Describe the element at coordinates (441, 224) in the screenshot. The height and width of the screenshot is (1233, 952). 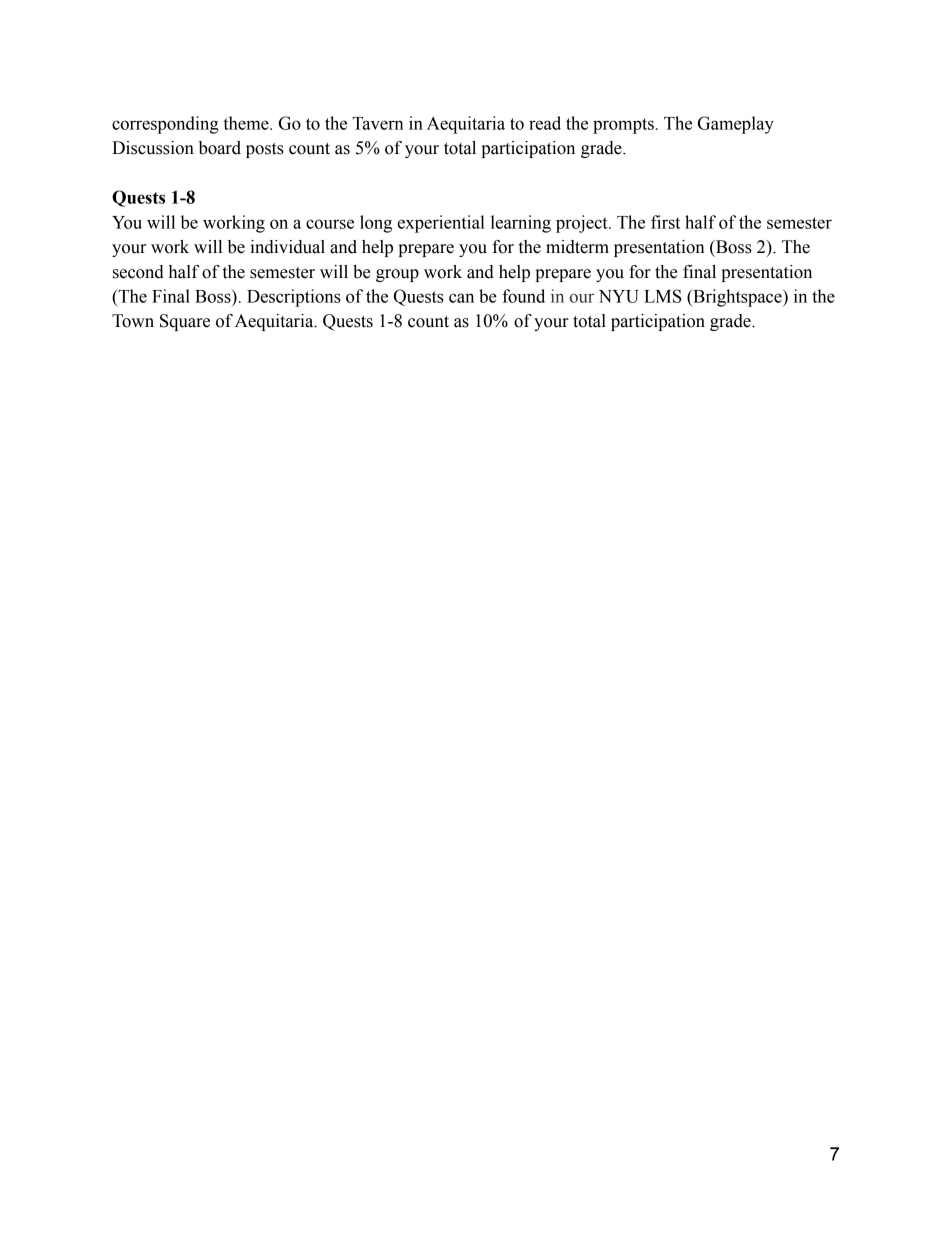
I see `experiential` at that location.
